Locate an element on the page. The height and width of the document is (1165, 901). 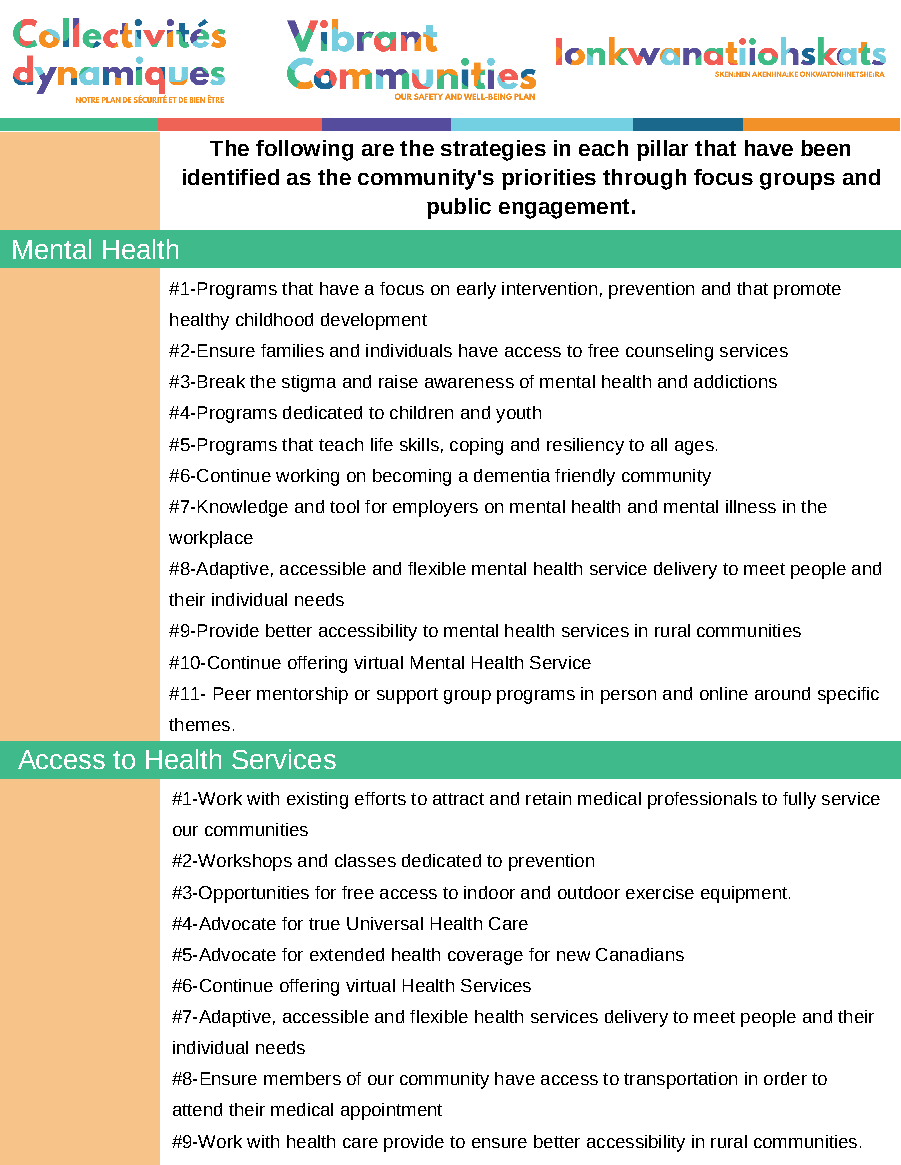
existing is located at coordinates (317, 800).
